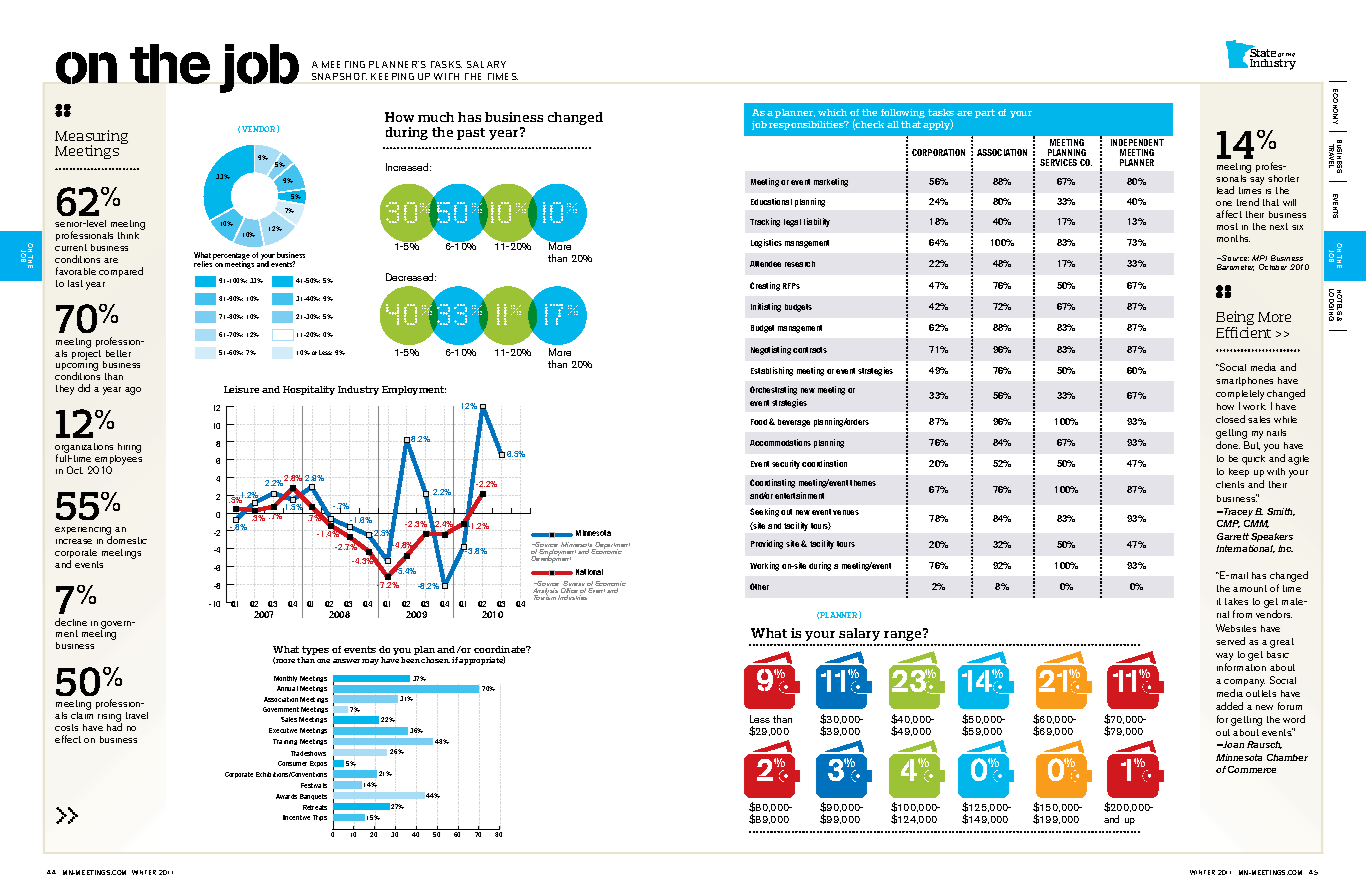 This screenshot has width=1366, height=896. I want to click on Snapshot, so click(339, 76).
